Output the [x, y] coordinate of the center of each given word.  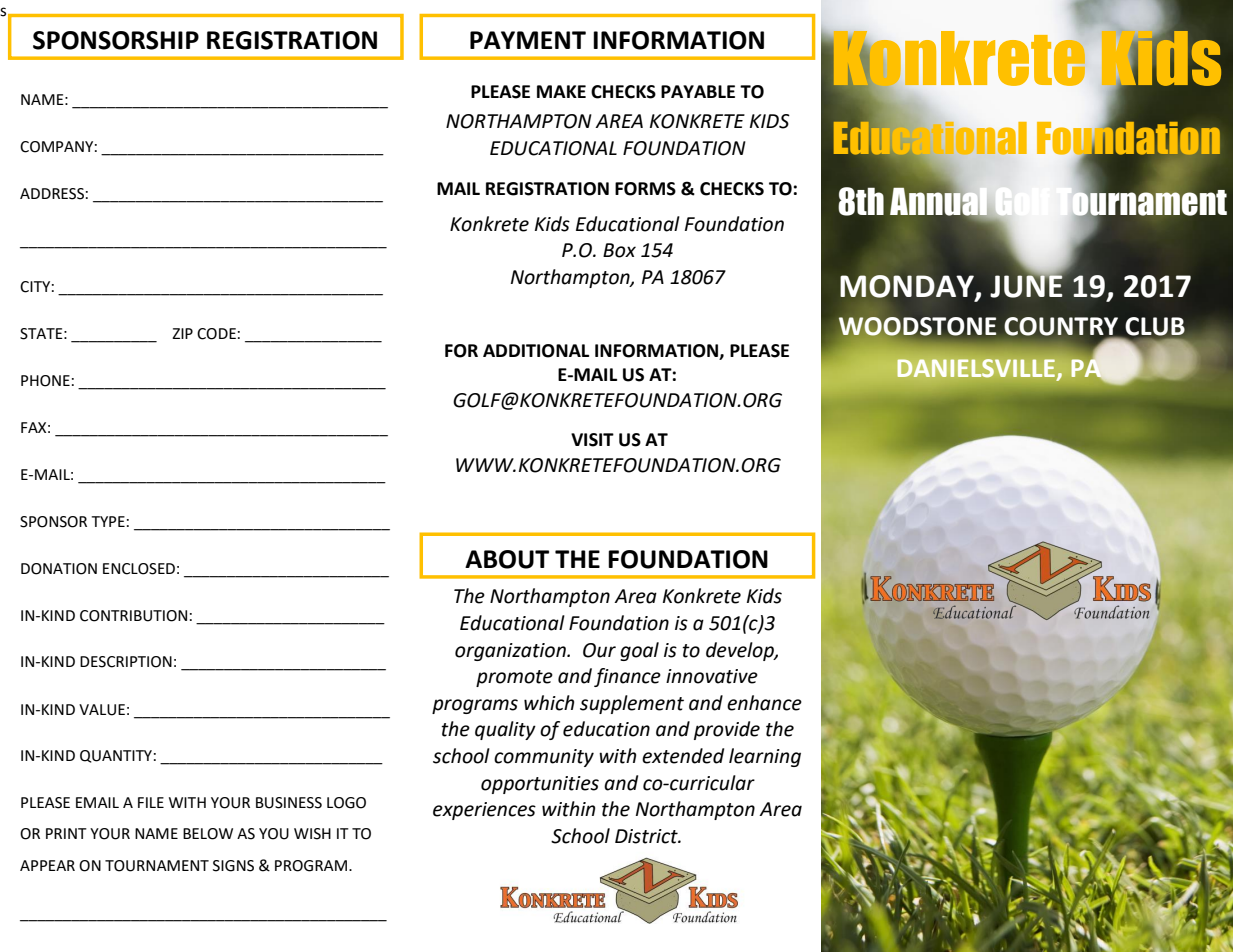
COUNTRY [1062, 327]
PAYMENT [528, 40]
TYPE [108, 521]
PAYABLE [698, 91]
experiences [484, 811]
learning [765, 757]
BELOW [208, 834]
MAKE [561, 91]
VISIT [592, 440]
